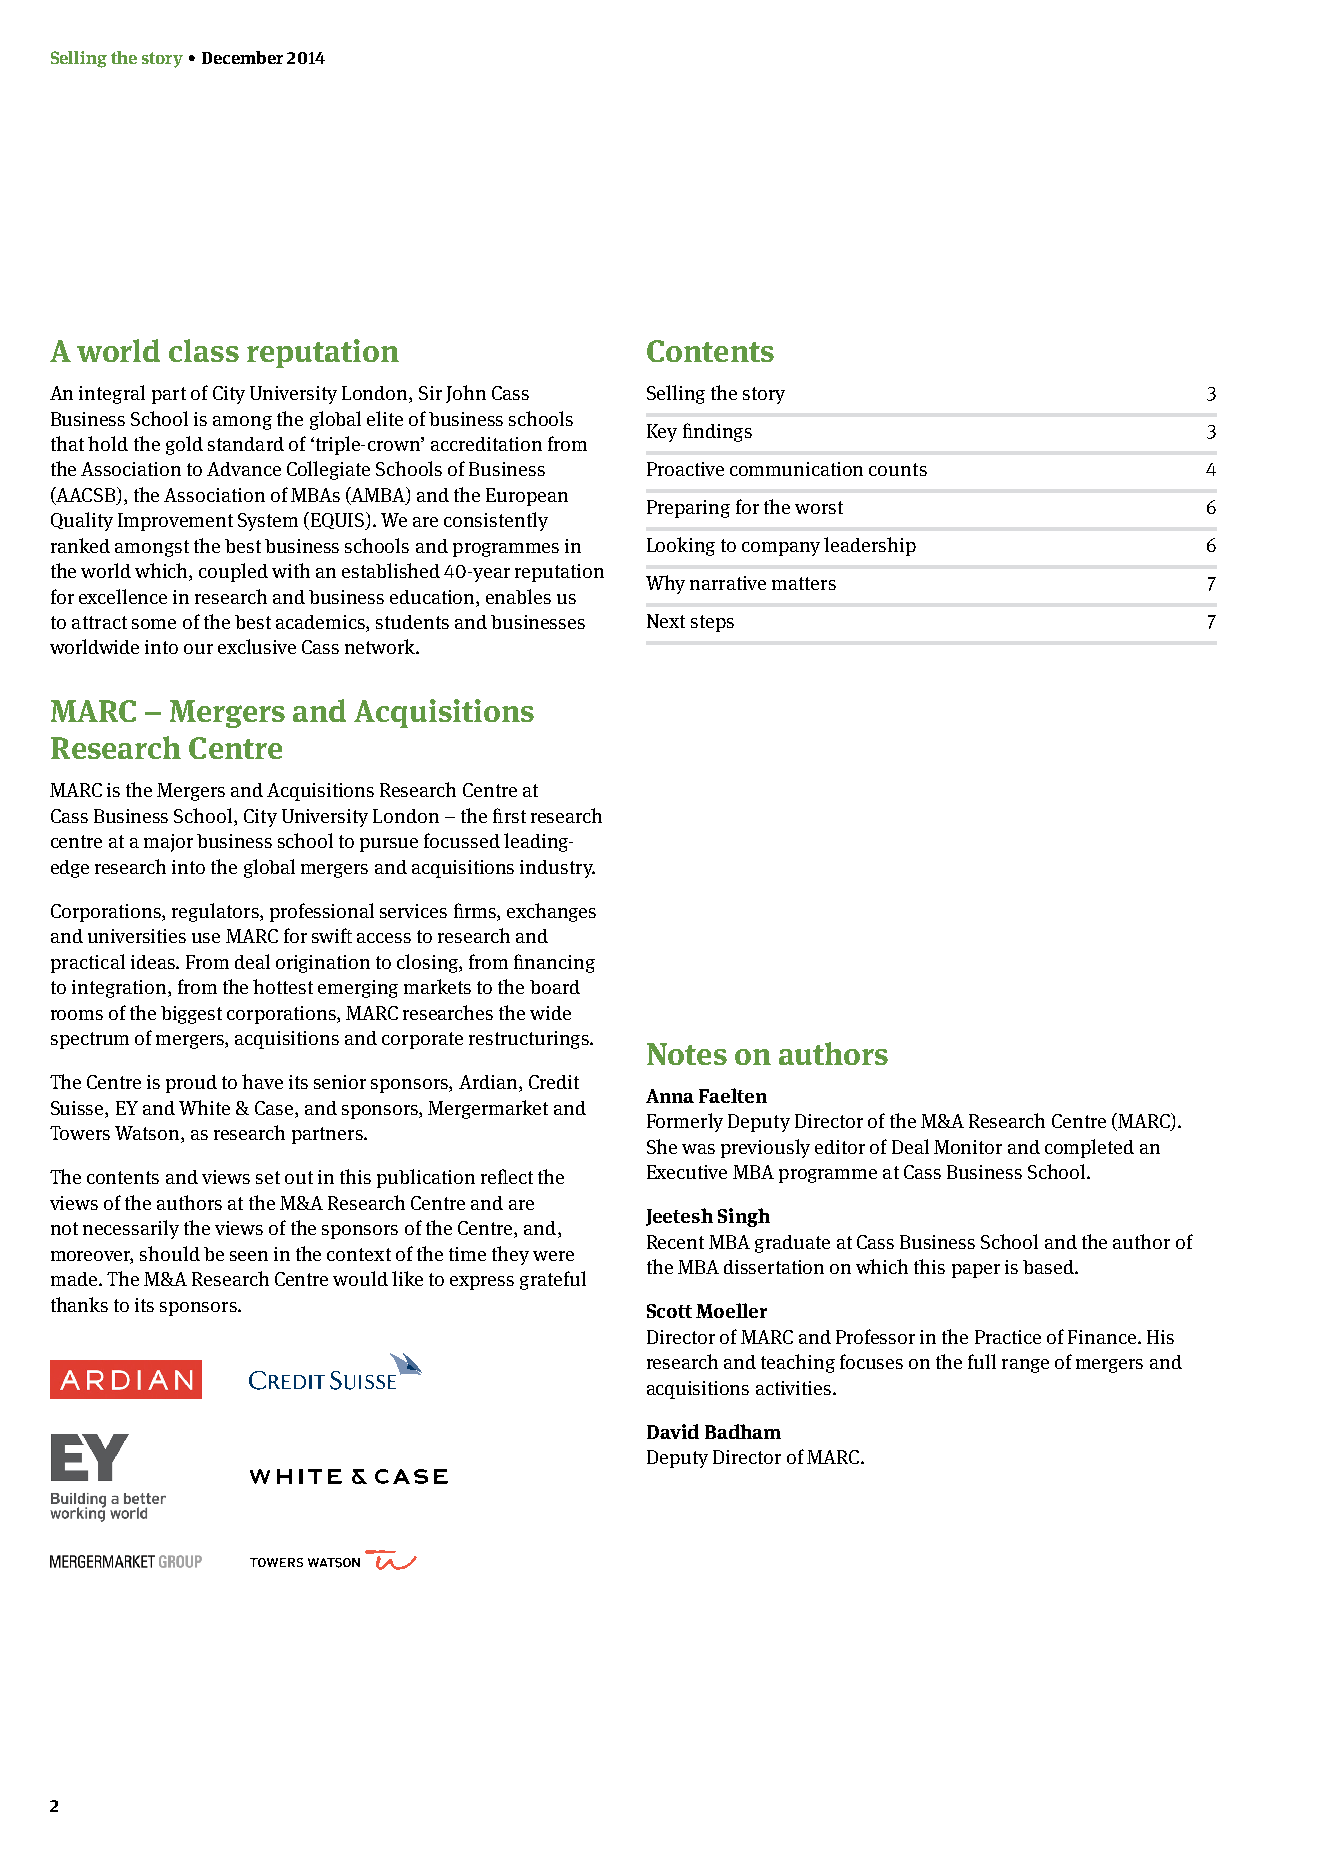 The width and height of the page is (1317, 1862). What do you see at coordinates (673, 1431) in the page?
I see `David` at bounding box center [673, 1431].
